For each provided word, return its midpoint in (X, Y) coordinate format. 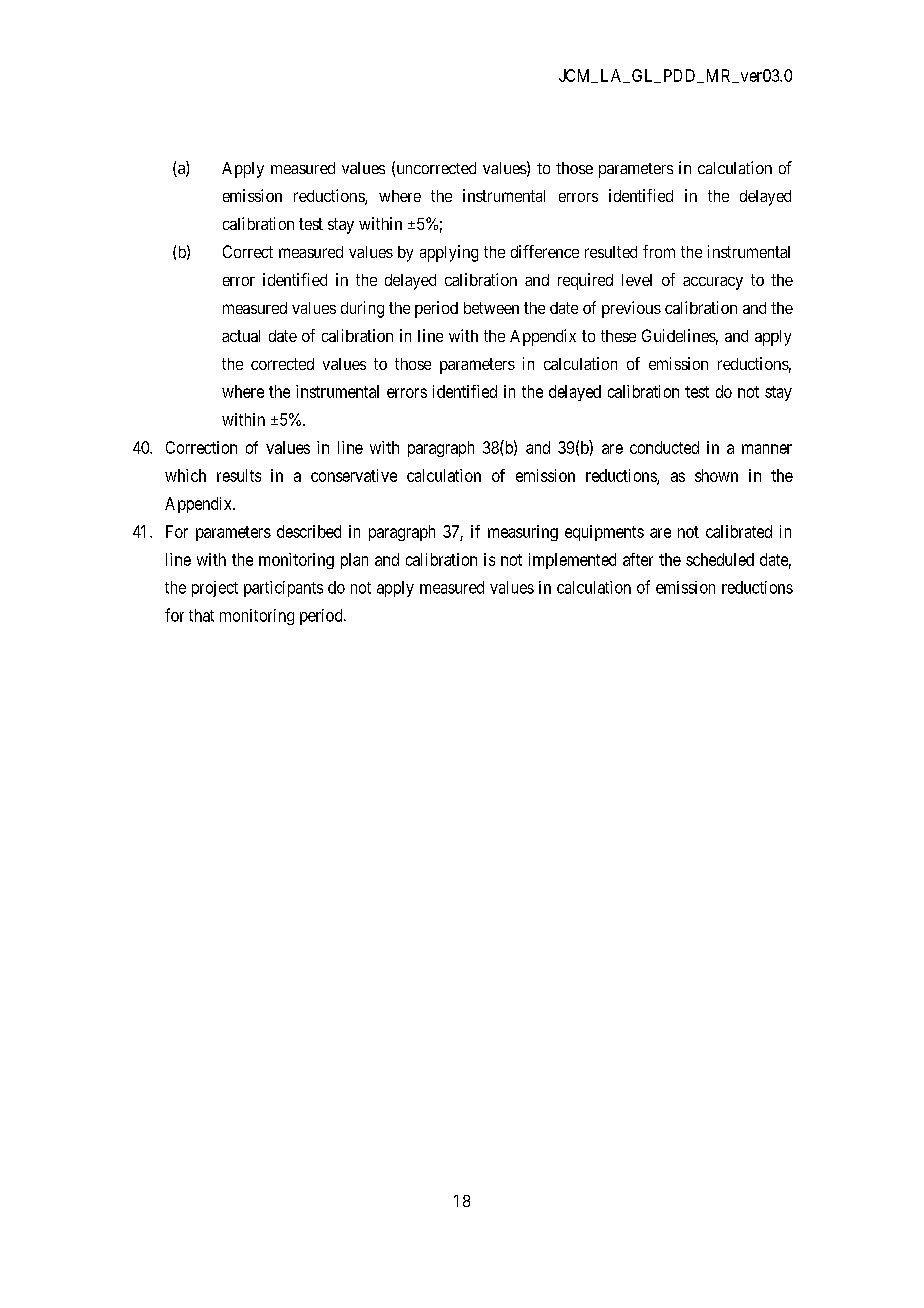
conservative (354, 475)
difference (545, 251)
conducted (664, 447)
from (659, 251)
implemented (572, 561)
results (239, 475)
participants (283, 589)
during (362, 309)
